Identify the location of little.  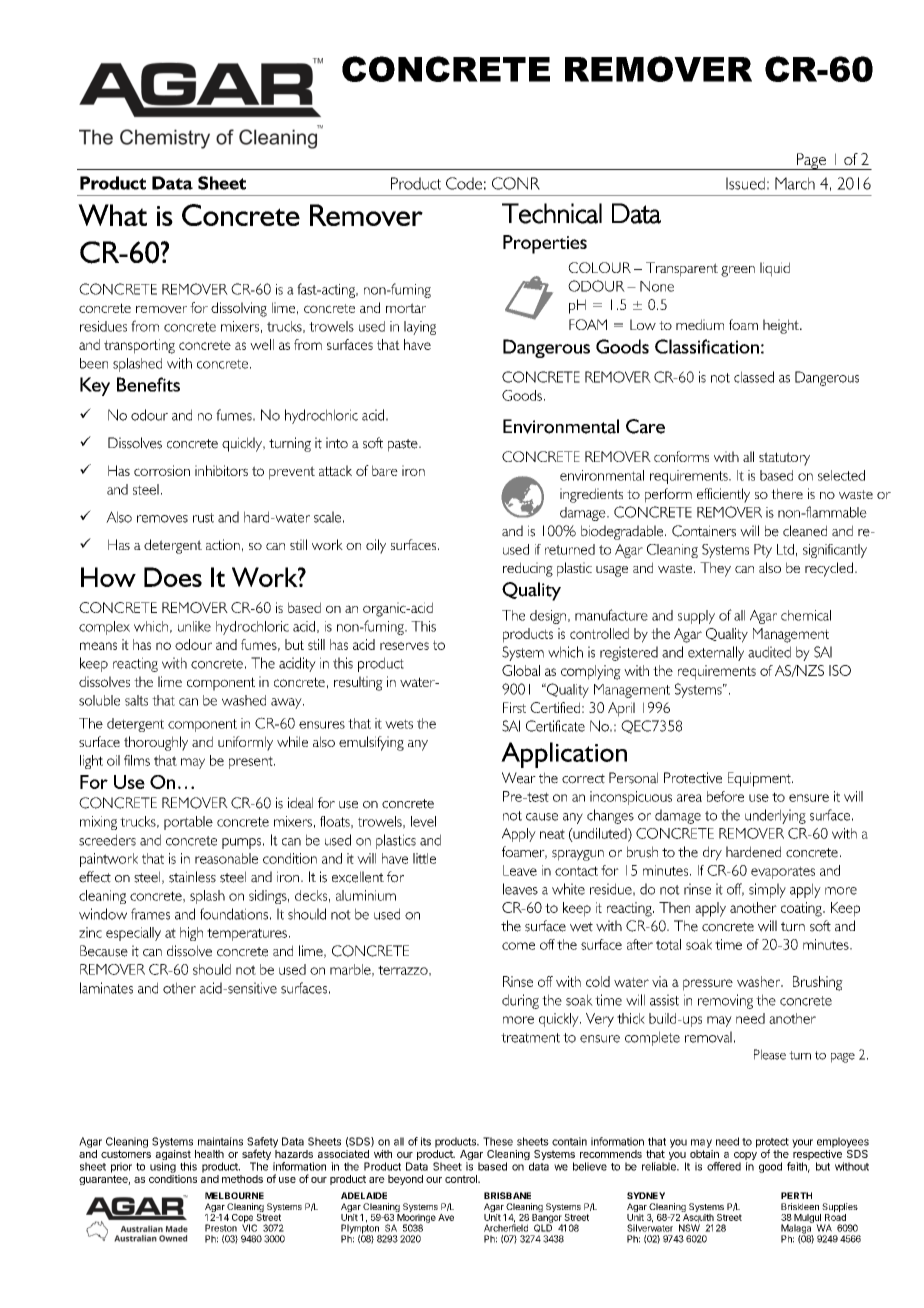
(424, 858).
